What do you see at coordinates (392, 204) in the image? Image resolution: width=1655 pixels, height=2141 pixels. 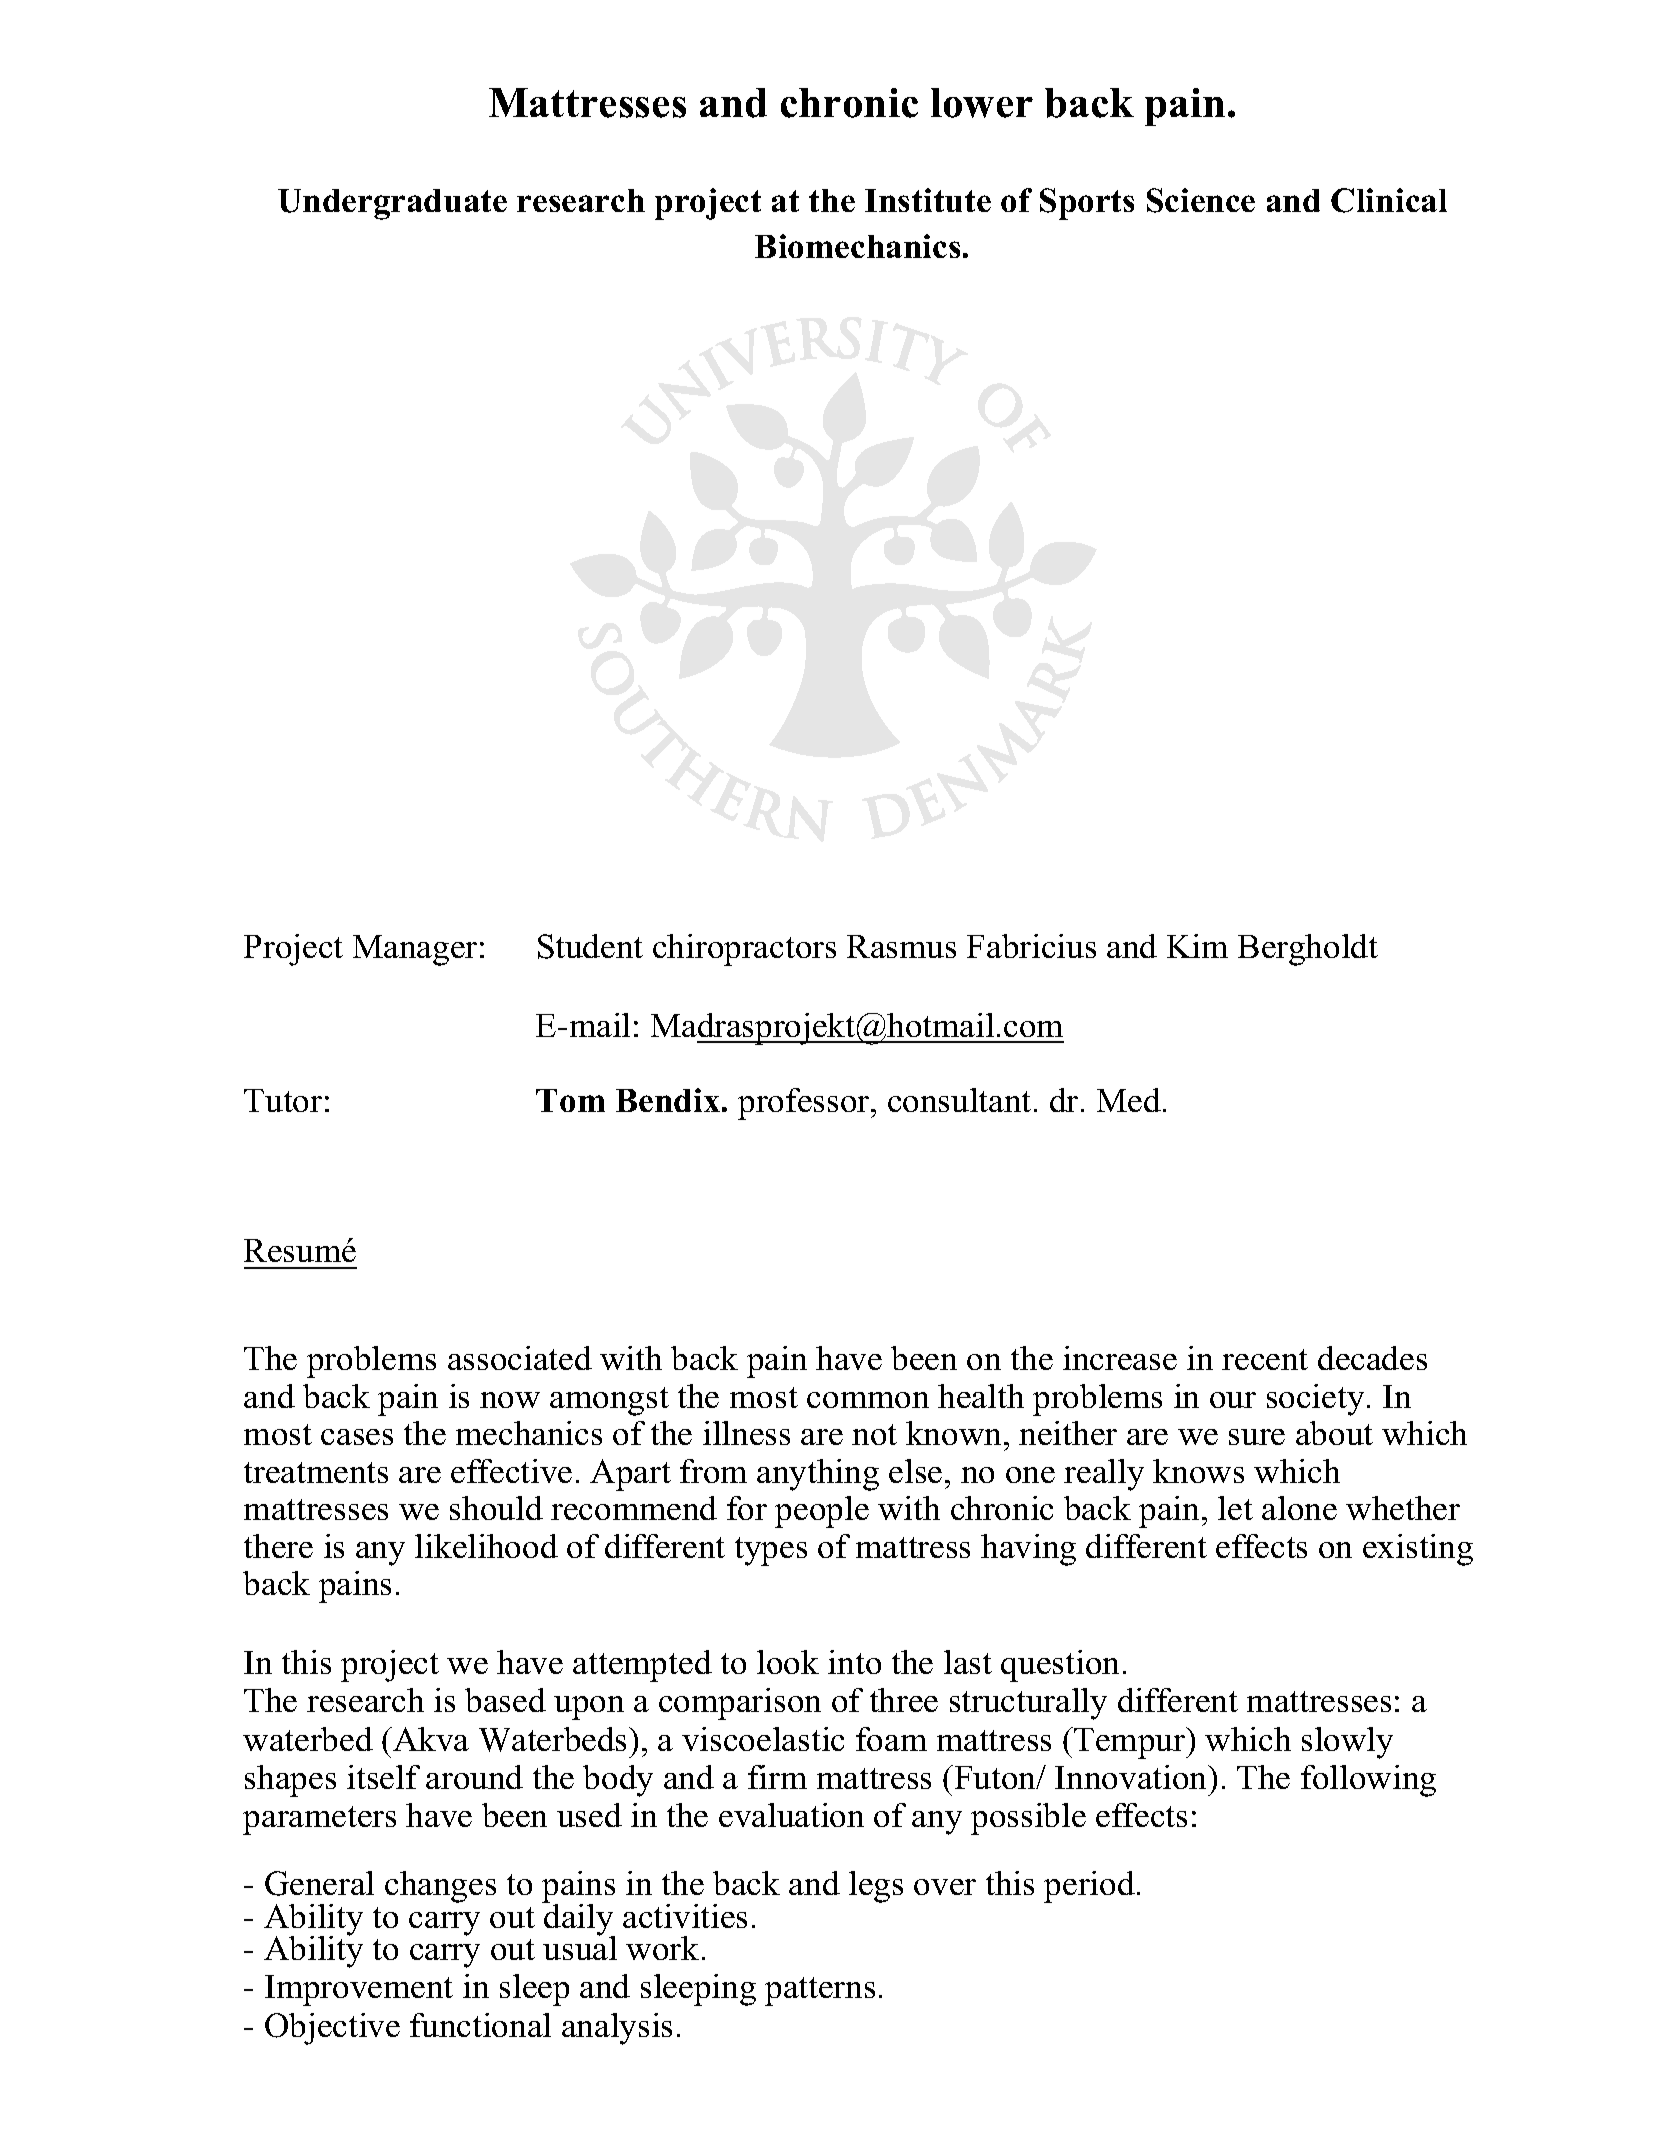 I see `Undergraduate` at bounding box center [392, 204].
